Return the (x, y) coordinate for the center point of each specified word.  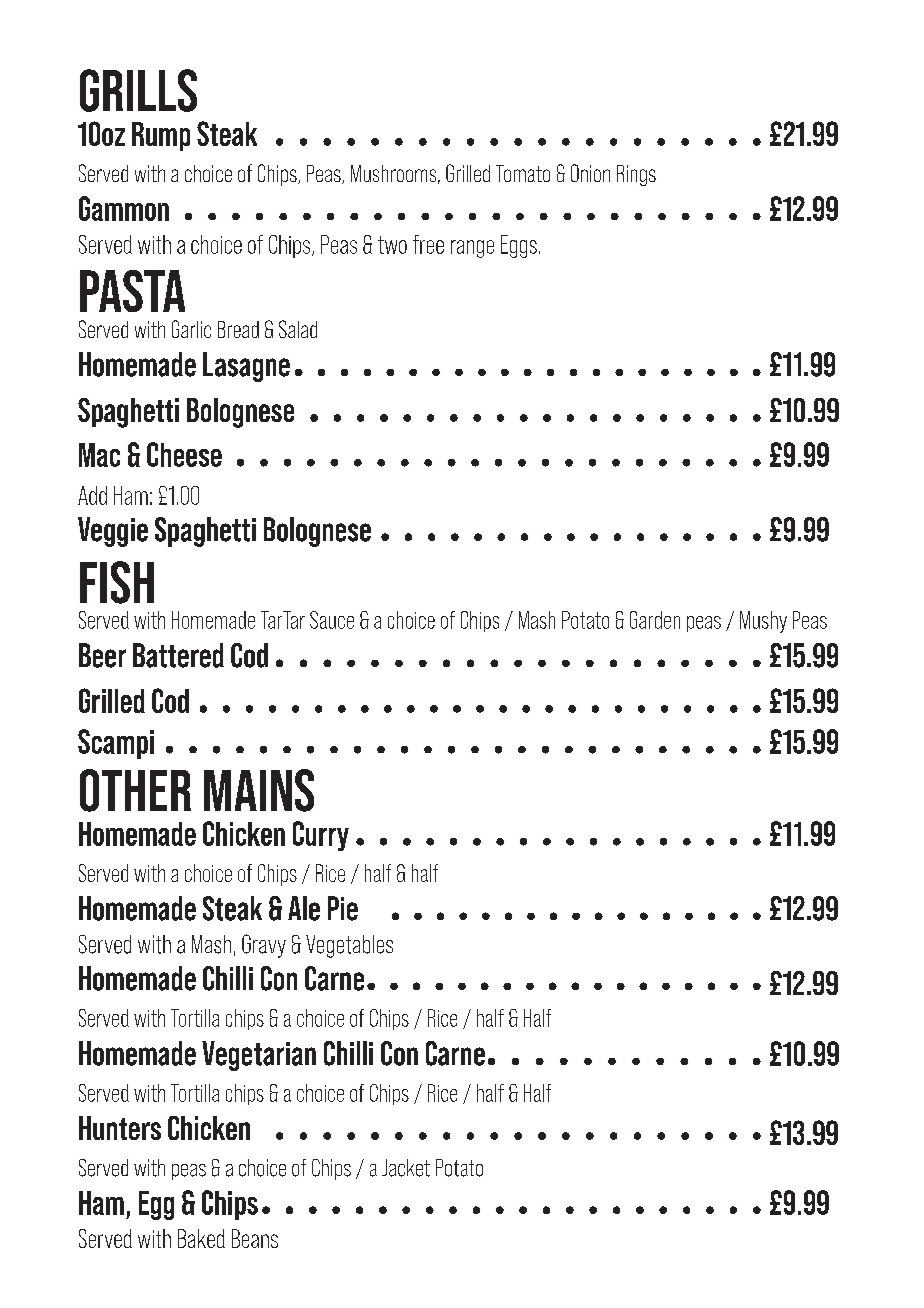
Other (135, 790)
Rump (161, 136)
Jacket (406, 1168)
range (472, 249)
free (428, 244)
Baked (201, 1238)
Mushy (763, 622)
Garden (655, 620)
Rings (636, 175)
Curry (321, 836)
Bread (238, 329)
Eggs (519, 246)
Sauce (332, 620)
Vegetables (349, 946)
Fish (117, 582)
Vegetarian (259, 1056)
